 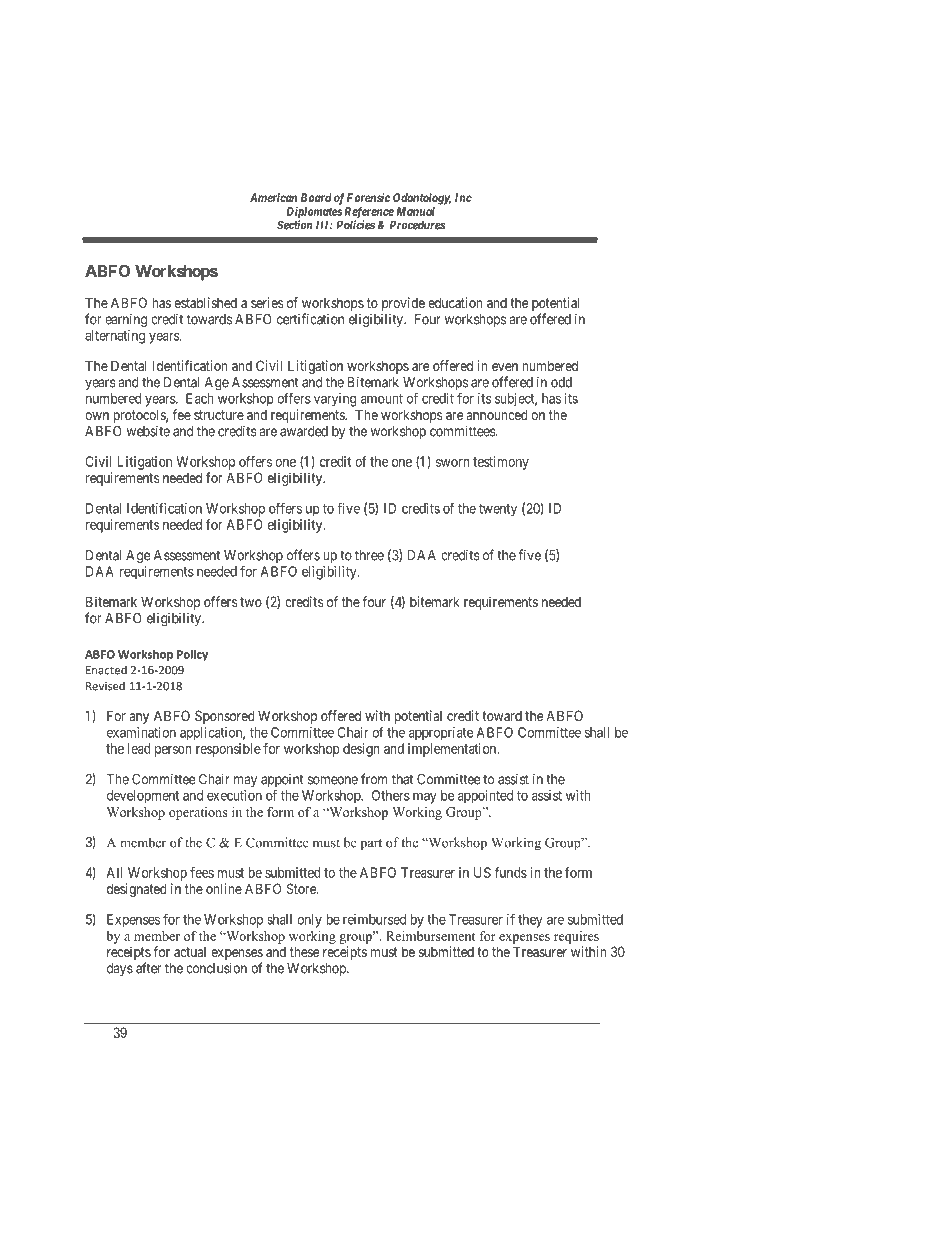 I want to click on Policies, so click(x=356, y=224).
